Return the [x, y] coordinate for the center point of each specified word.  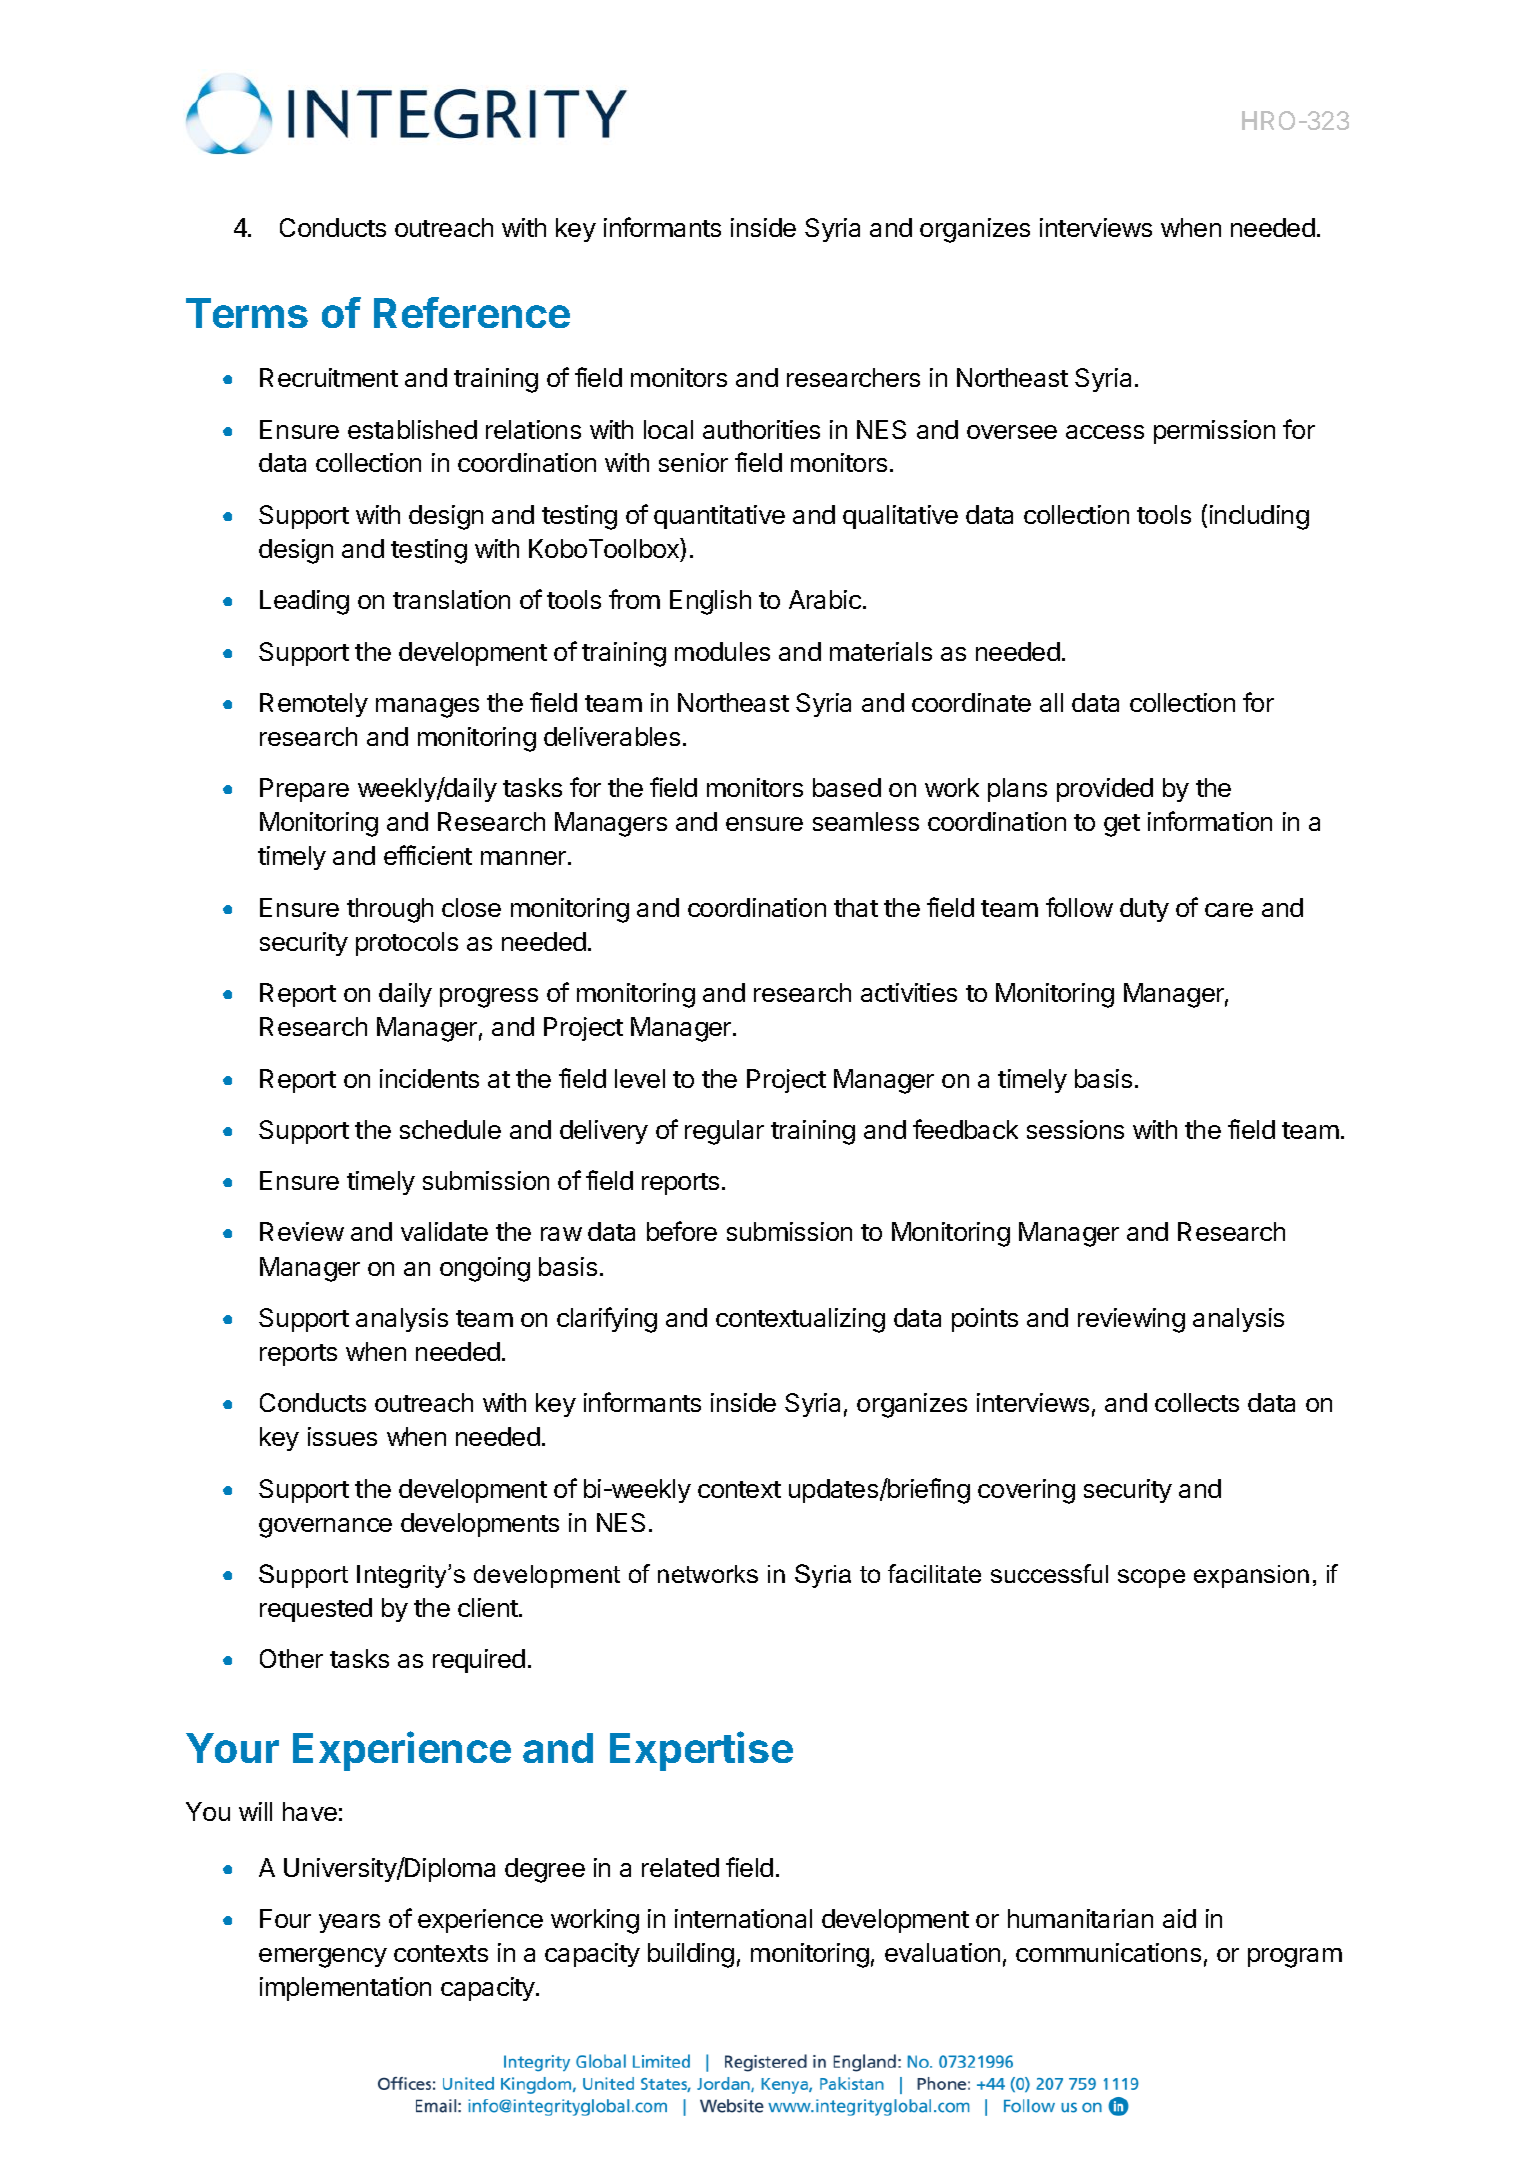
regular [724, 1132]
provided [1105, 790]
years [349, 1923]
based [847, 787]
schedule [450, 1129]
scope [1151, 1578]
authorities [761, 429]
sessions [1075, 1129]
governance [325, 1528]
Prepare [304, 790]
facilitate [934, 1573]
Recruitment [329, 377]
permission [1214, 432]
